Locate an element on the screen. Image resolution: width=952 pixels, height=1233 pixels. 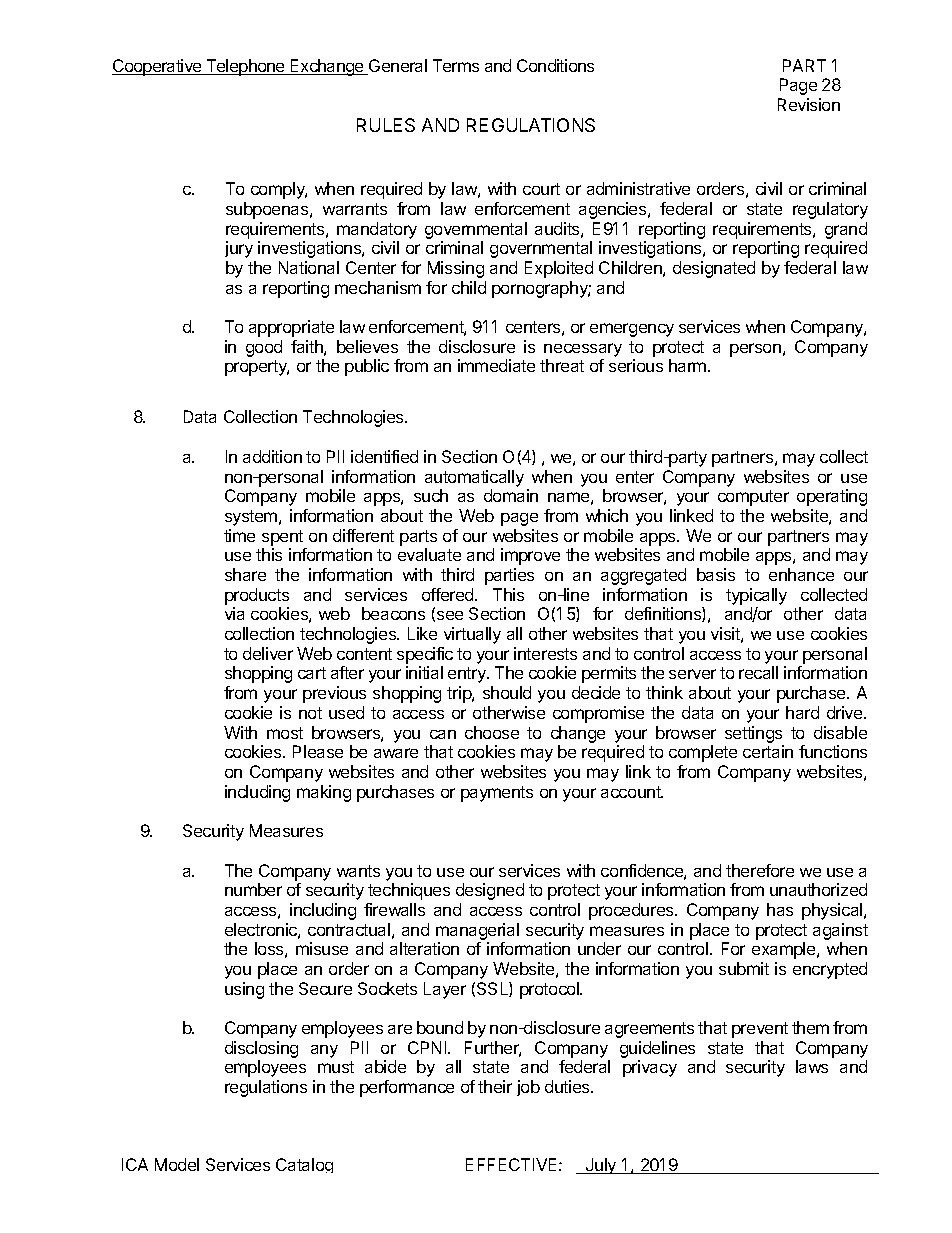
via is located at coordinates (234, 613).
